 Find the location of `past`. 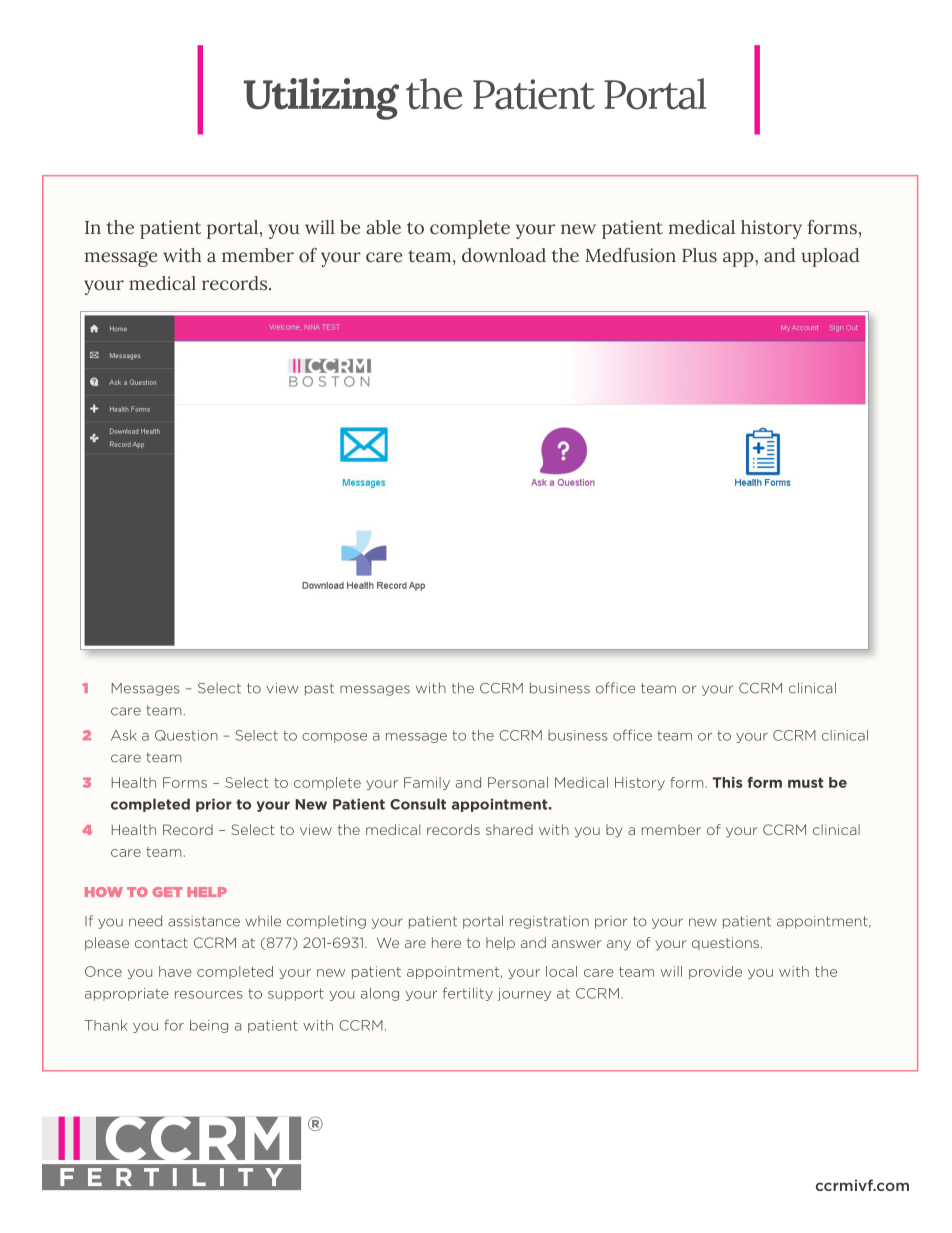

past is located at coordinates (319, 689).
